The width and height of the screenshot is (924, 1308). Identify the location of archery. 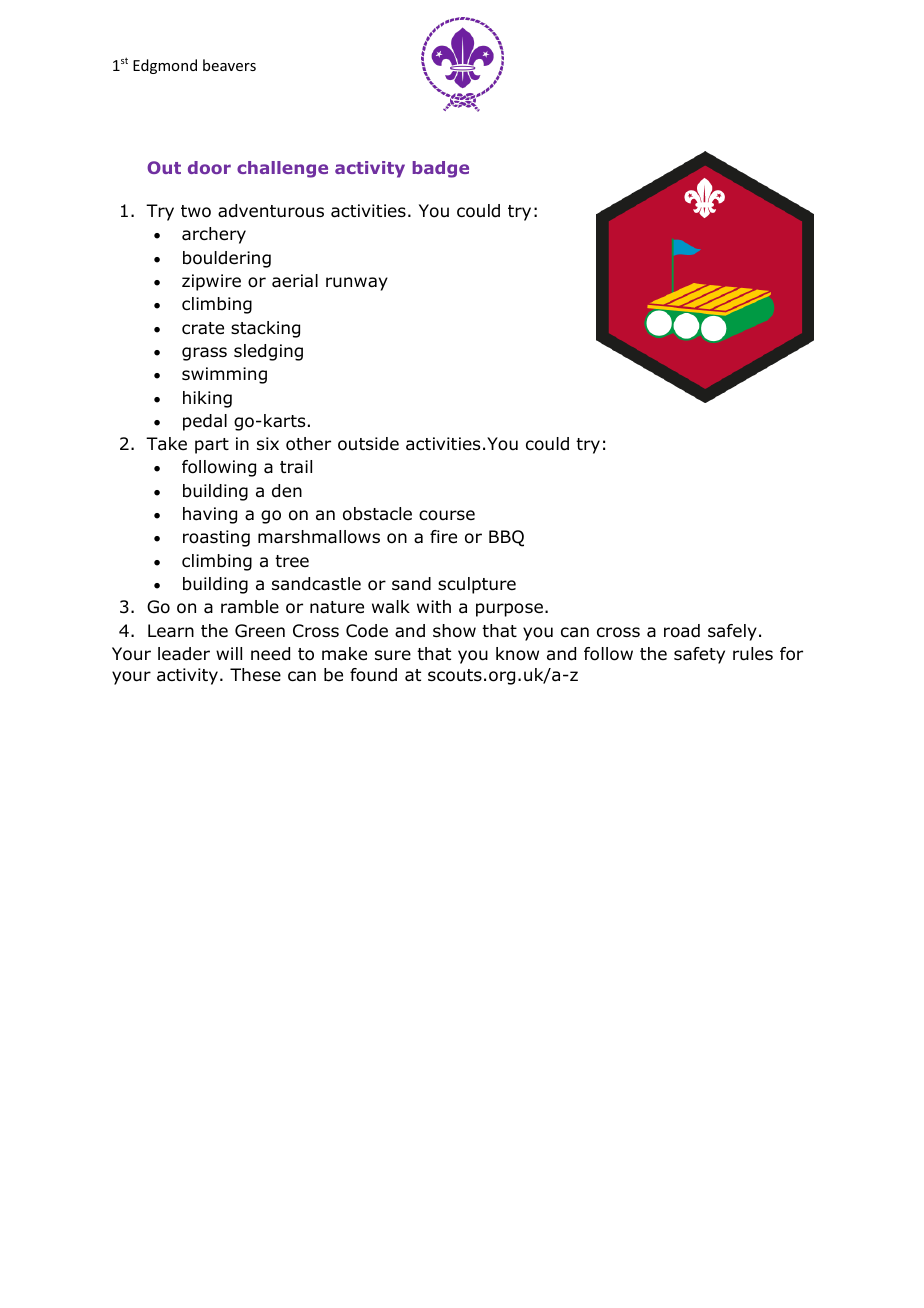
(214, 235).
